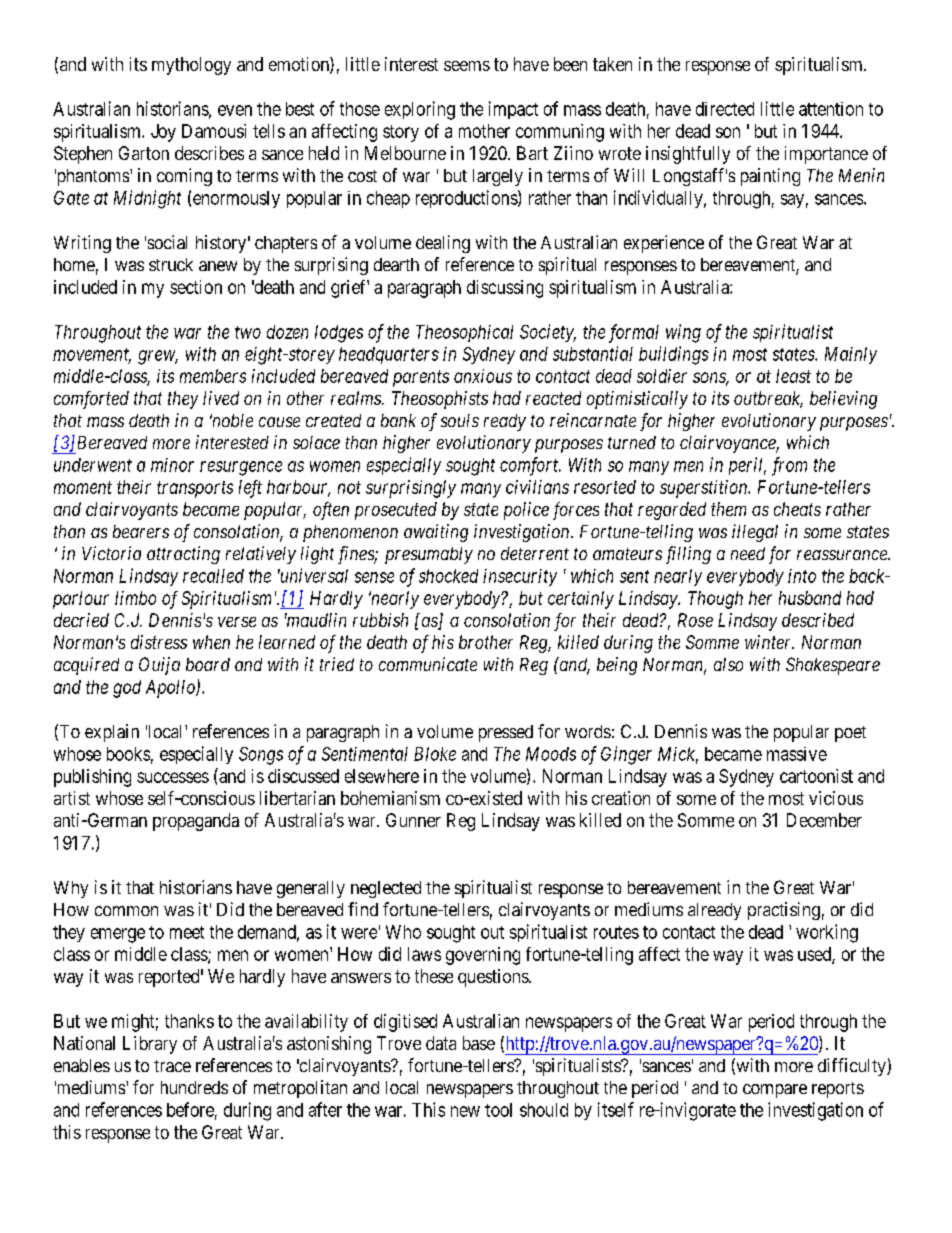  What do you see at coordinates (191, 66) in the page?
I see `mythology` at bounding box center [191, 66].
